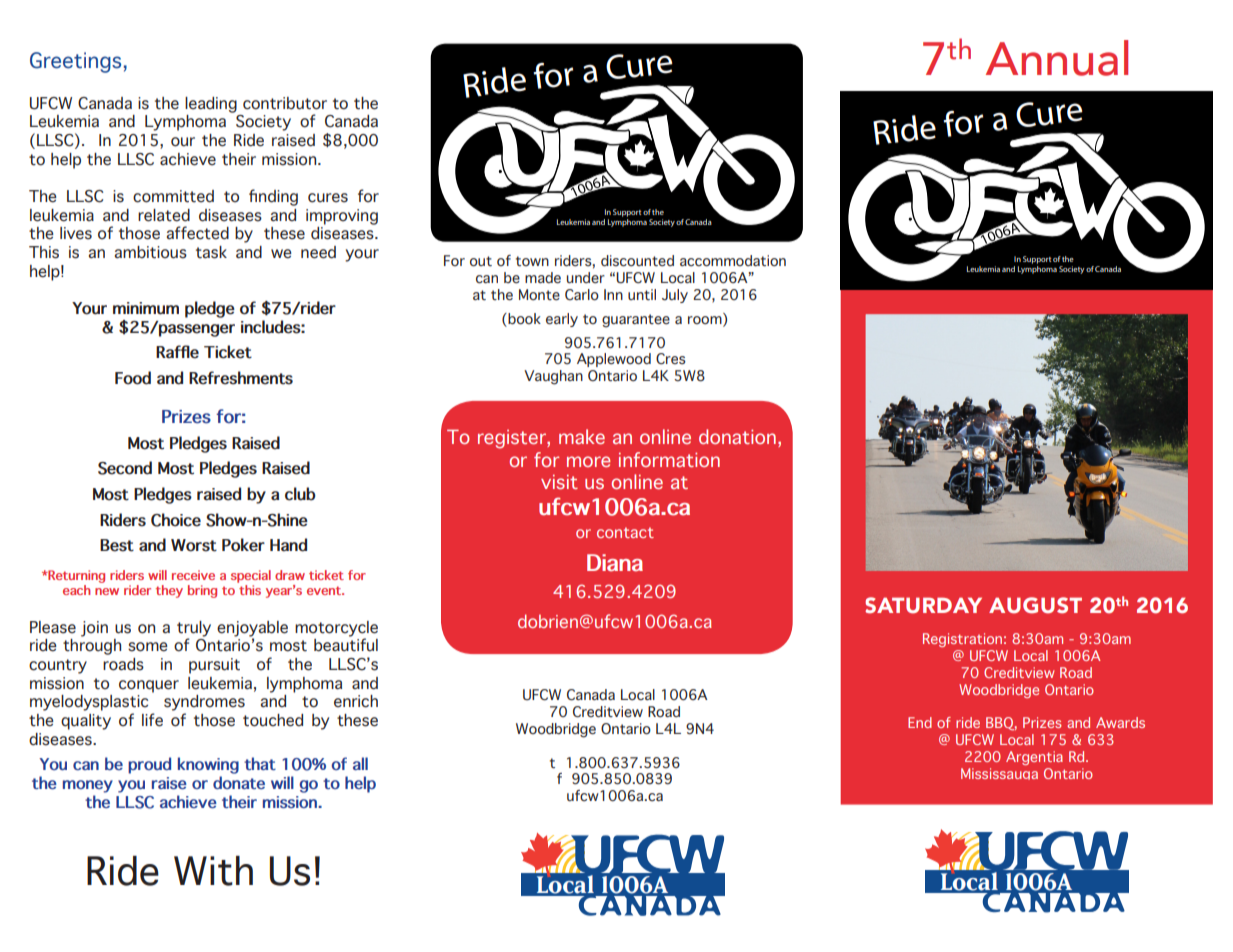 This image has height=952, width=1233. I want to click on Mississauga, so click(999, 774).
